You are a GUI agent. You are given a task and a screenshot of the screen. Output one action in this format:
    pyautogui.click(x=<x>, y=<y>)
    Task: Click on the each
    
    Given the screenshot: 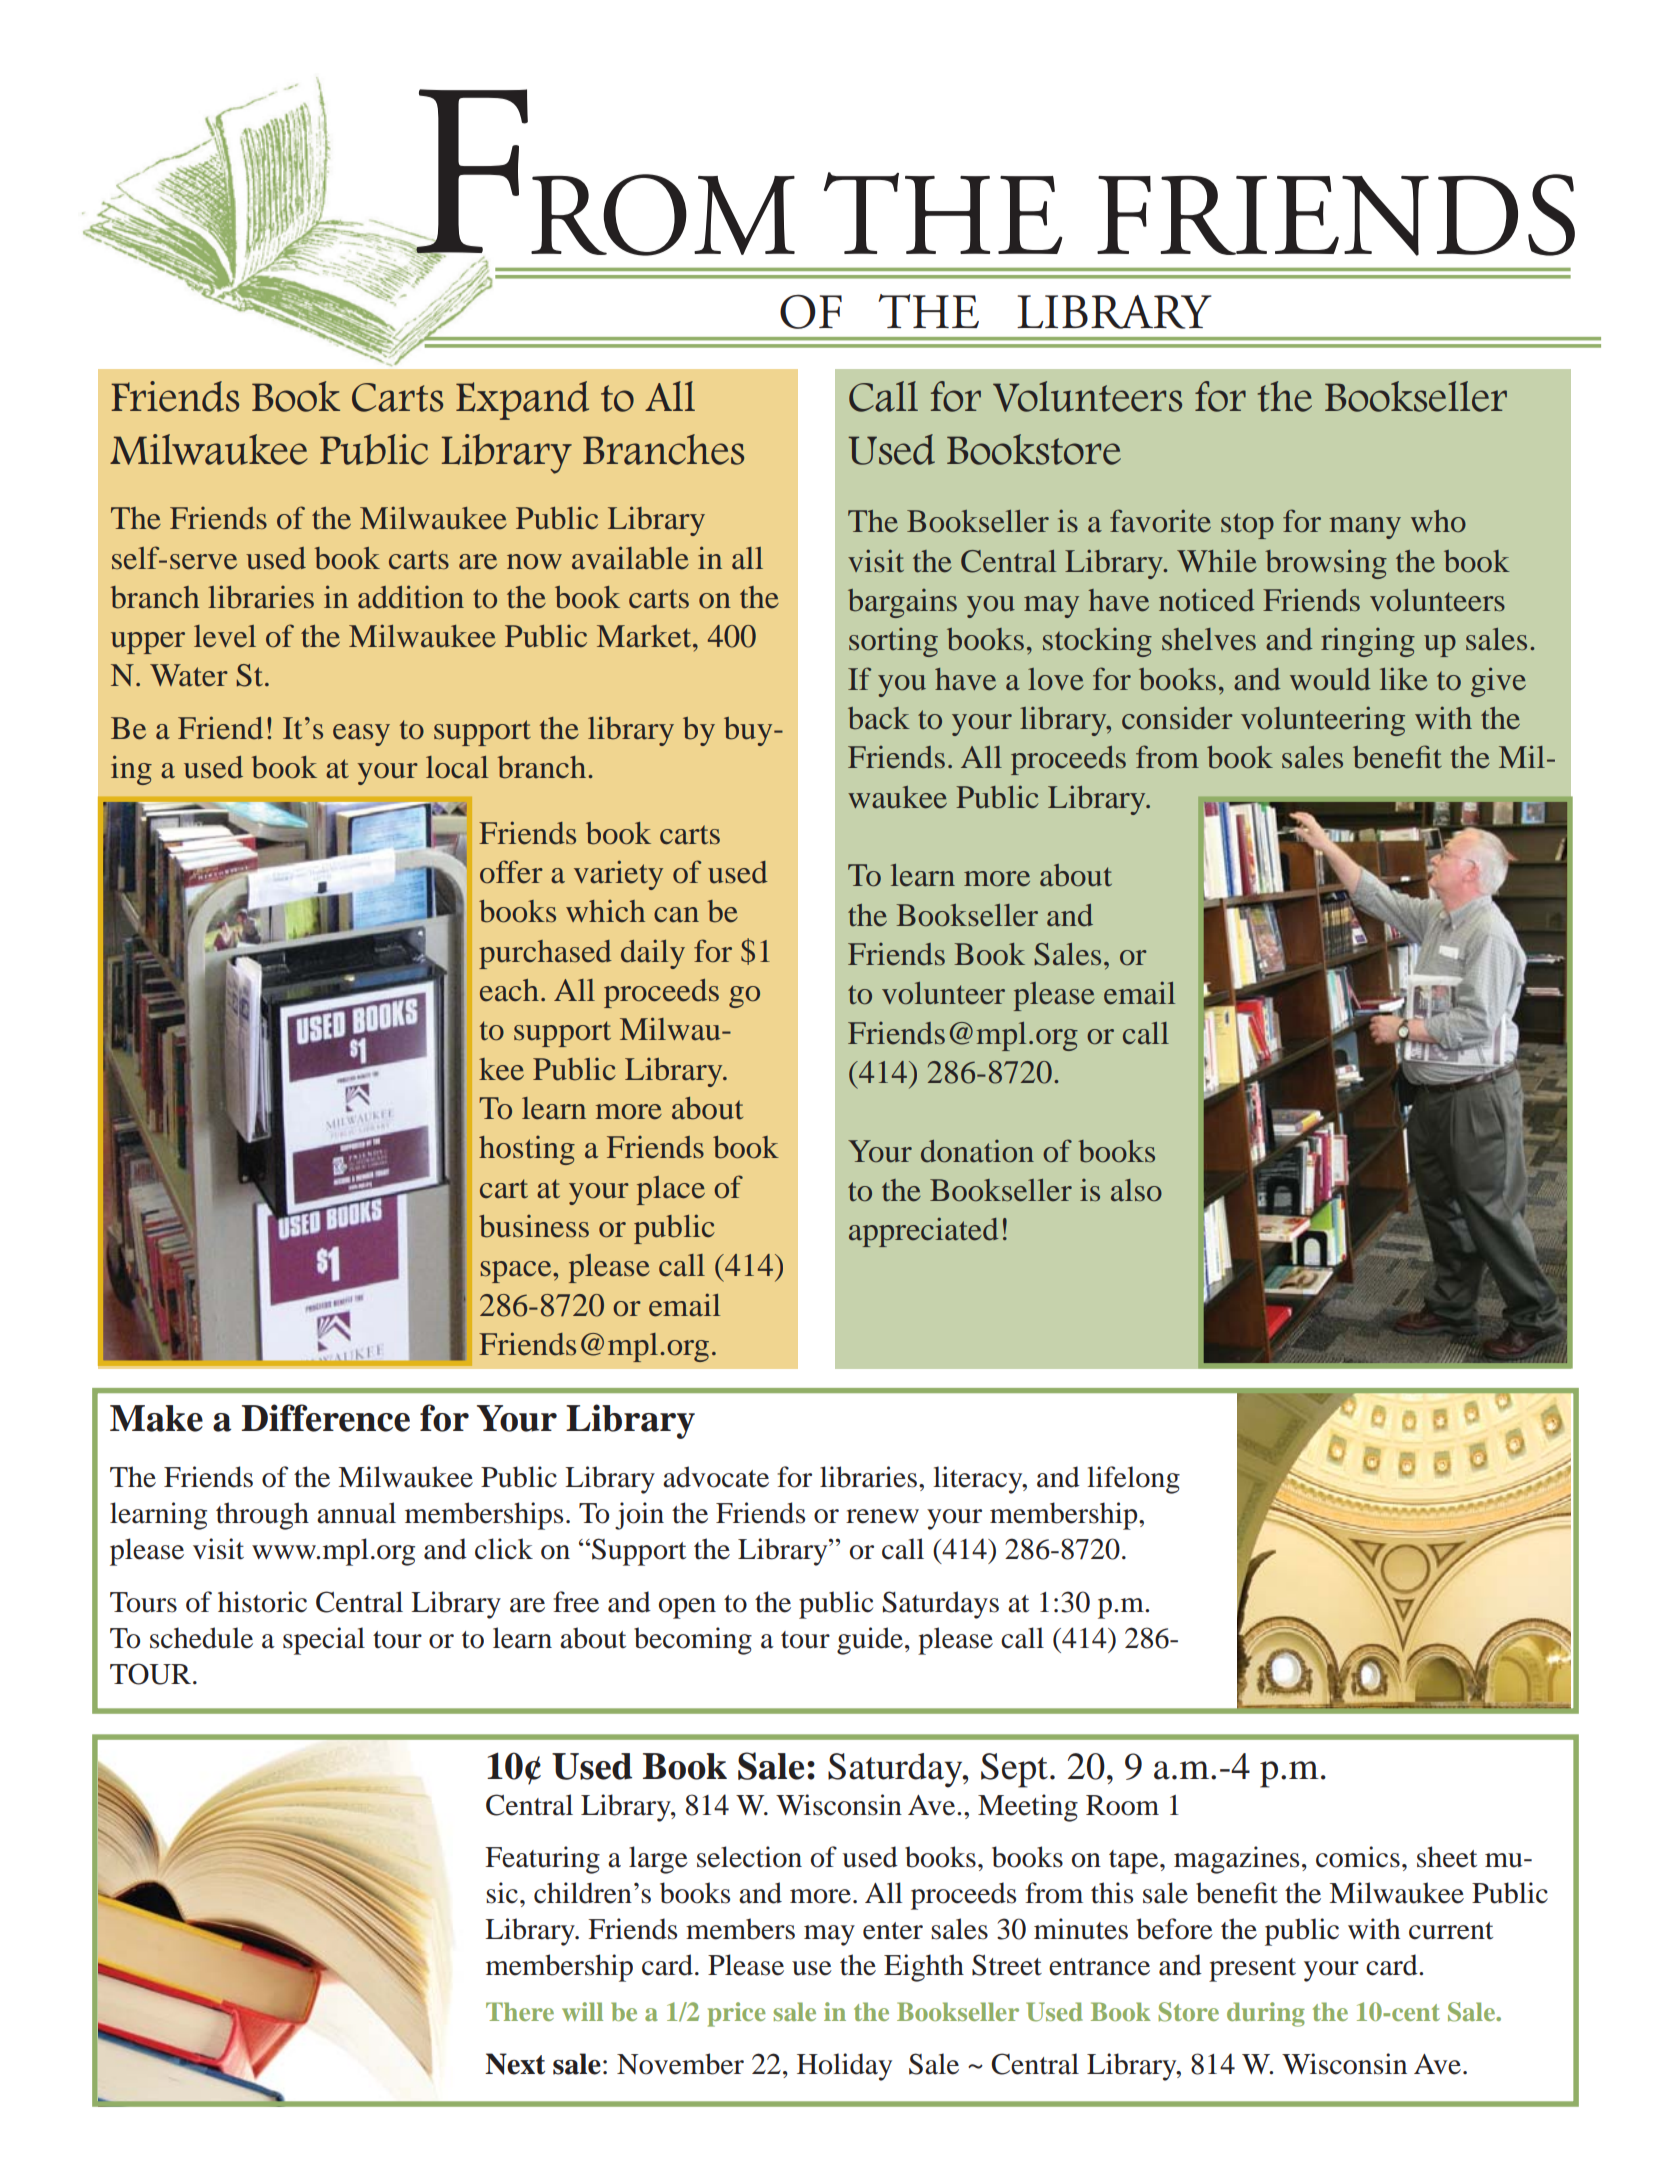 What is the action you would take?
    pyautogui.click(x=509, y=990)
